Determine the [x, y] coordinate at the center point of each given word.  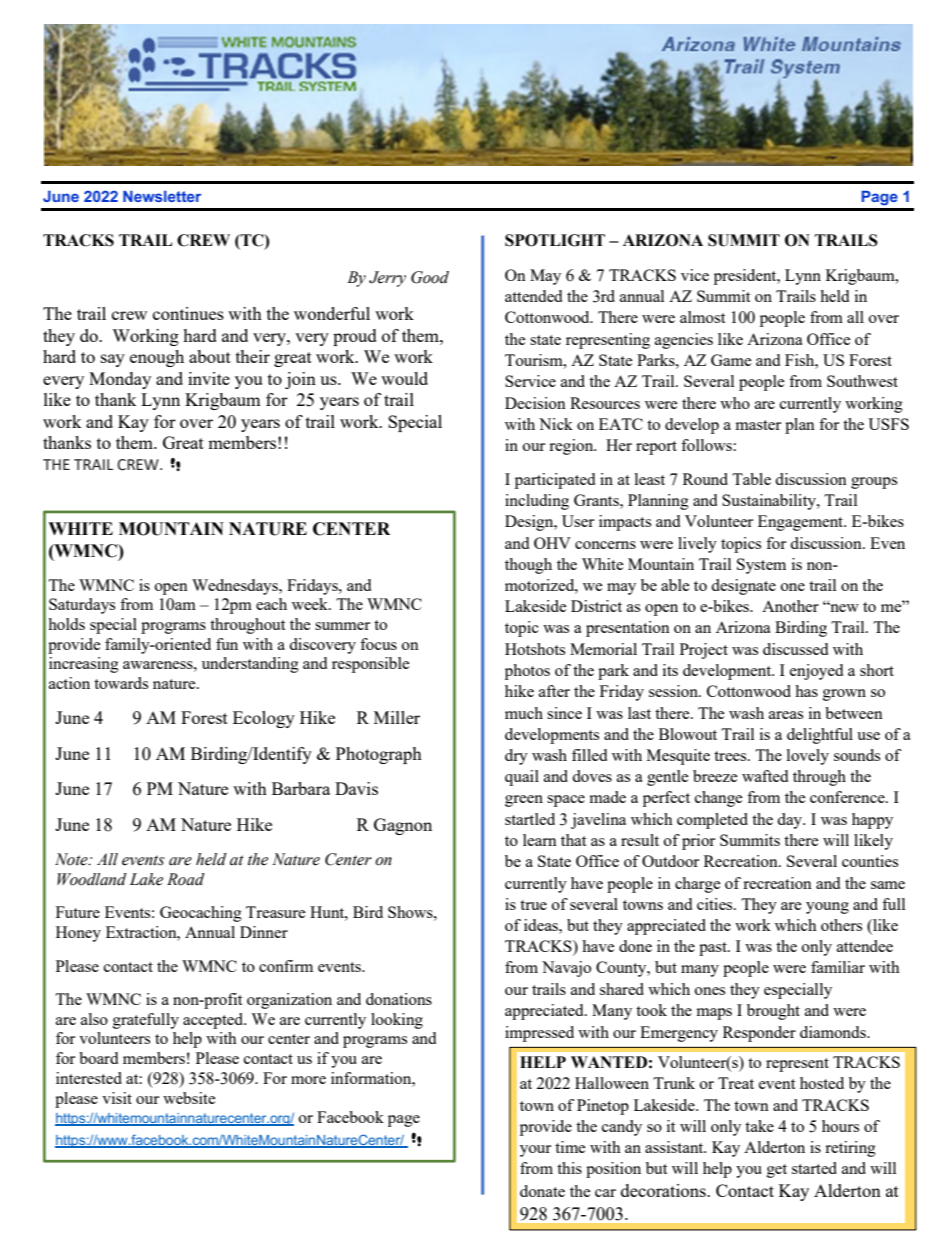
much [524, 713]
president [746, 277]
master [758, 425]
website [189, 1098]
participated [555, 481]
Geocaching [201, 914]
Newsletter [162, 196]
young [827, 908]
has [806, 691]
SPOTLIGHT [555, 240]
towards [121, 683]
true [533, 905]
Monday [120, 380]
